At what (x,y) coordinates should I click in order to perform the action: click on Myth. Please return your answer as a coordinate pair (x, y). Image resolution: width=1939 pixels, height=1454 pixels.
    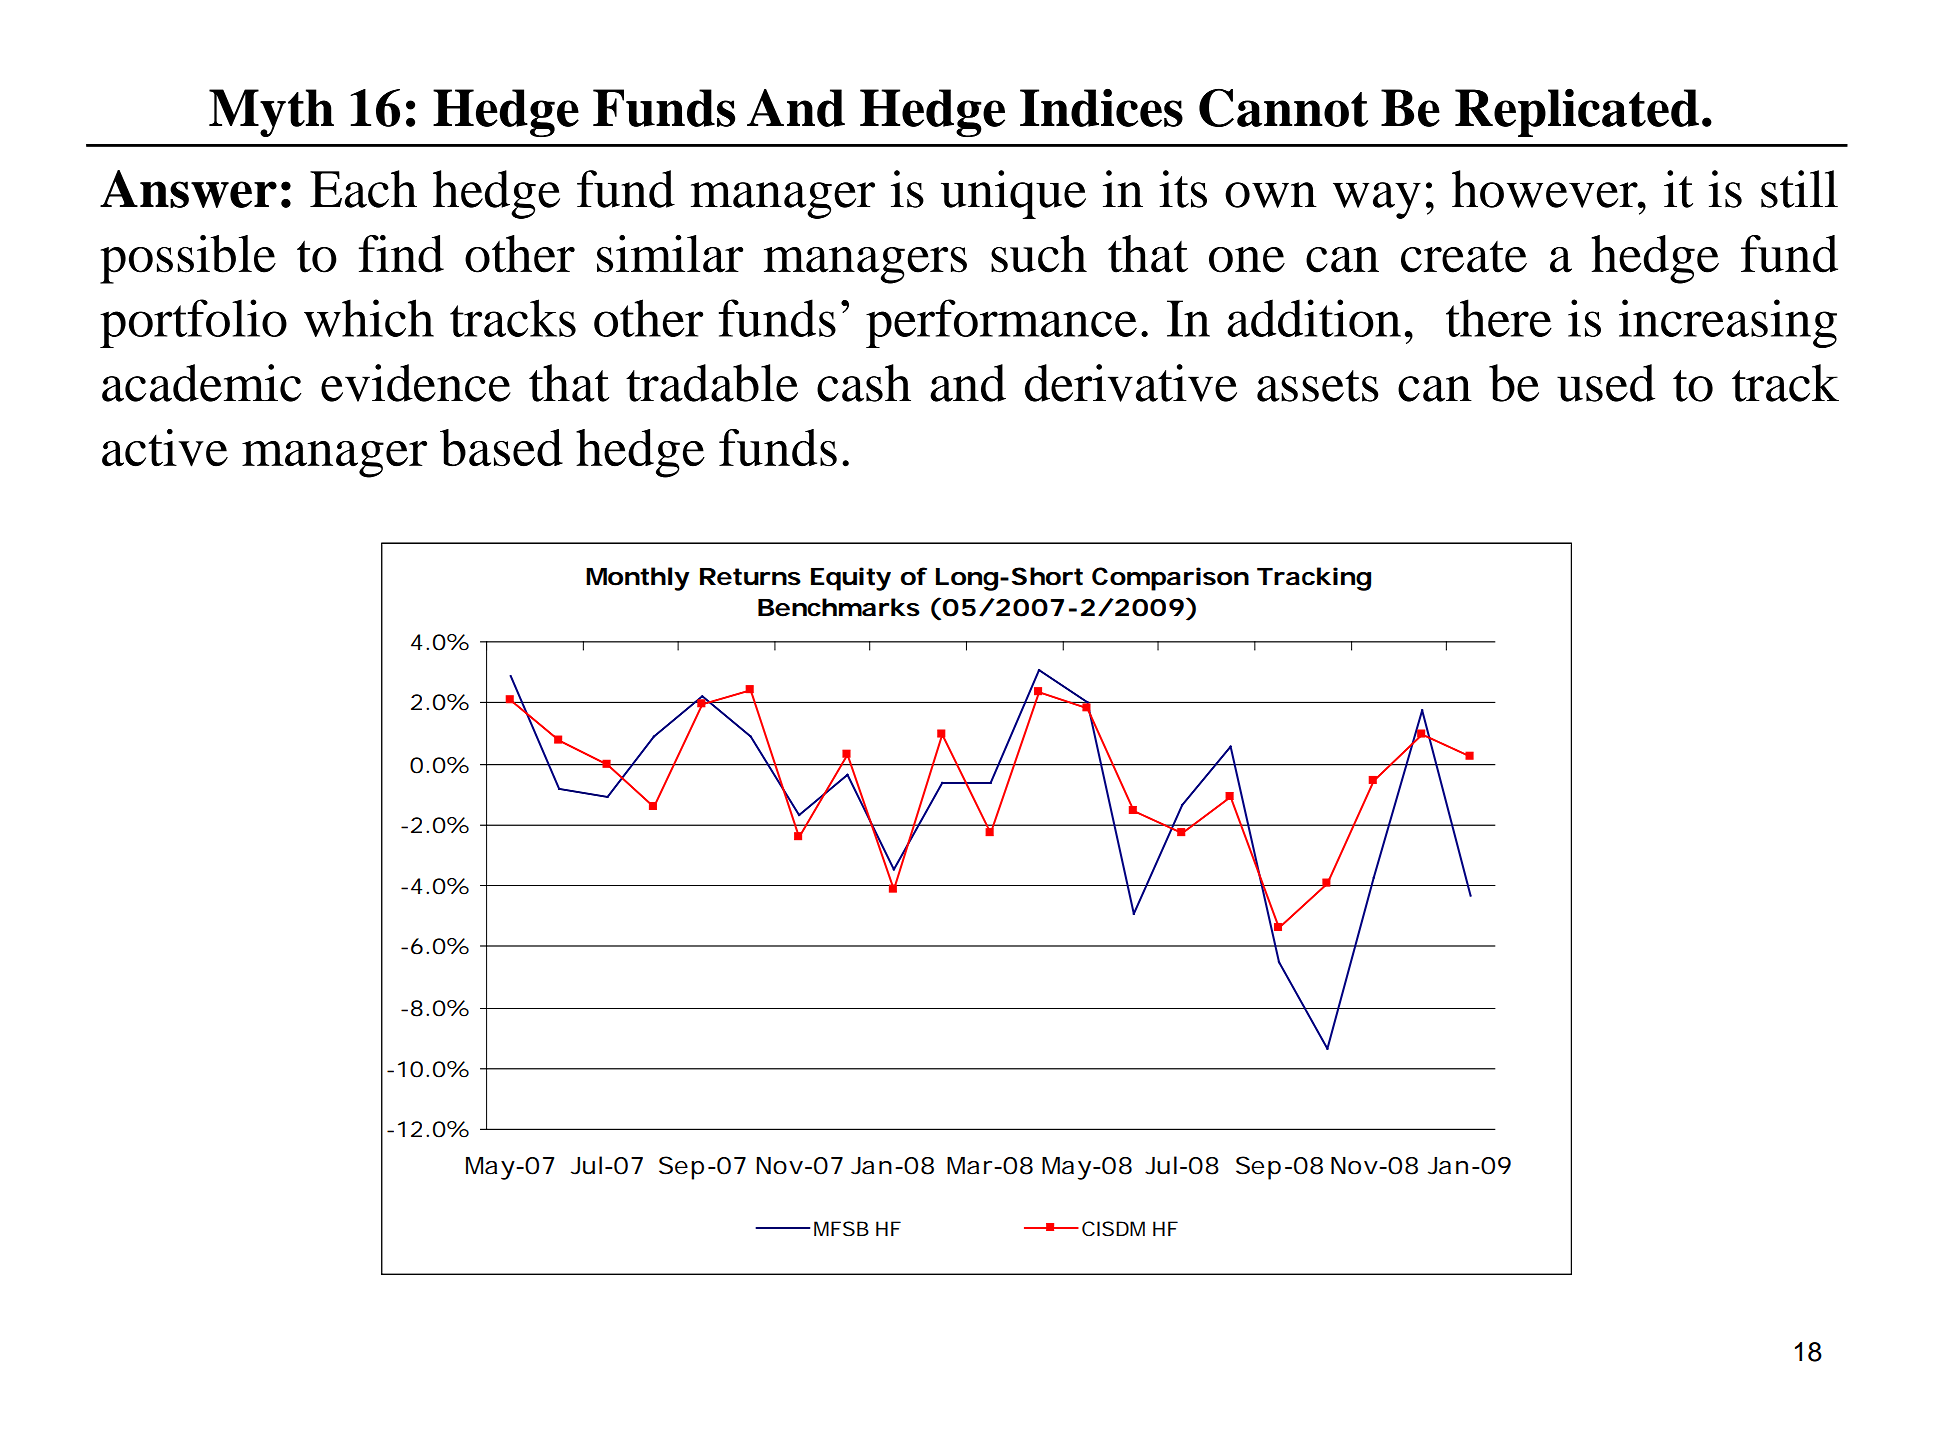
    Looking at the image, I should click on (271, 113).
